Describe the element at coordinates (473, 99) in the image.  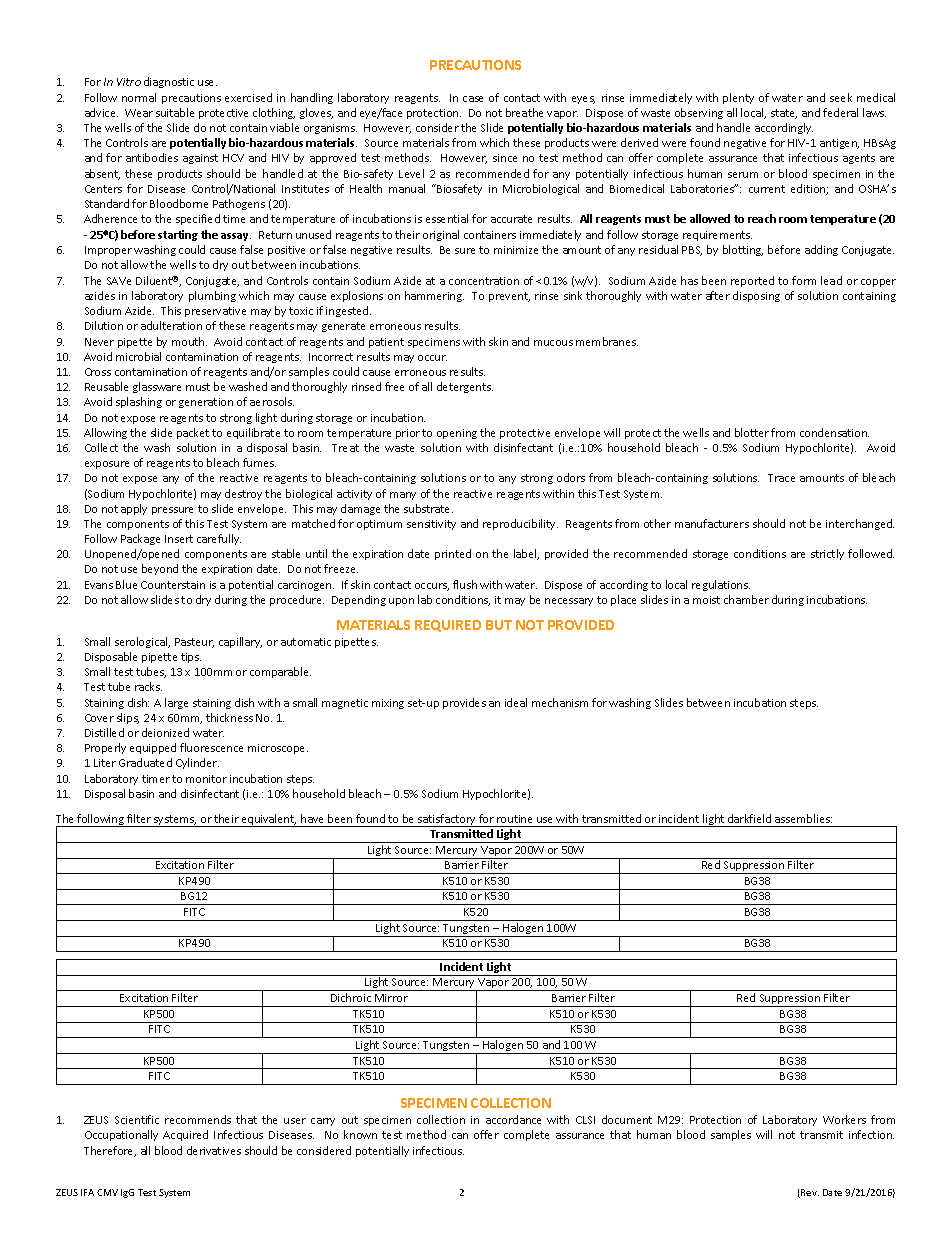
I see `case` at that location.
